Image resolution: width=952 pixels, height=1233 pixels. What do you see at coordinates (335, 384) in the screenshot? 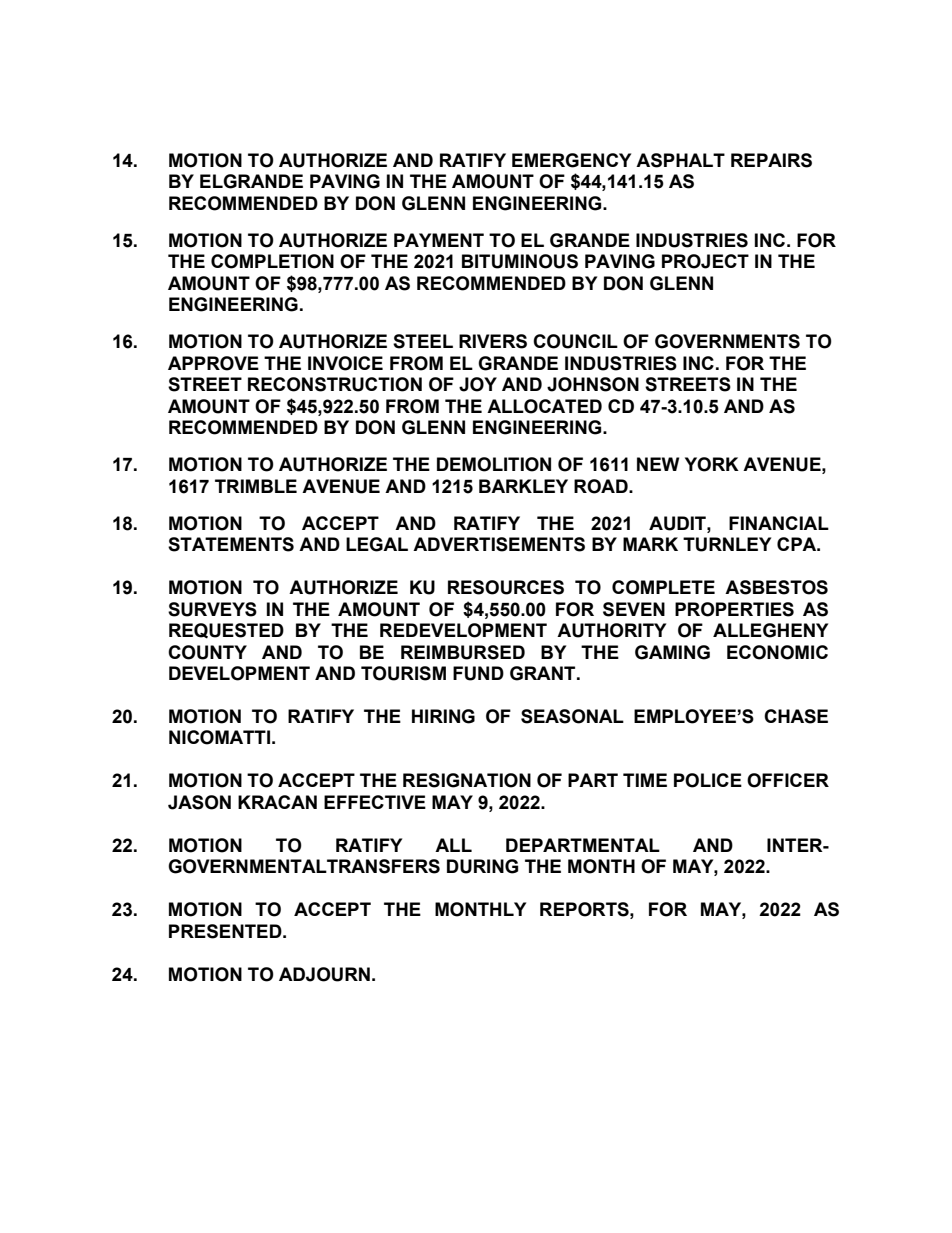
I see `RECONSTRUCTION` at bounding box center [335, 384].
